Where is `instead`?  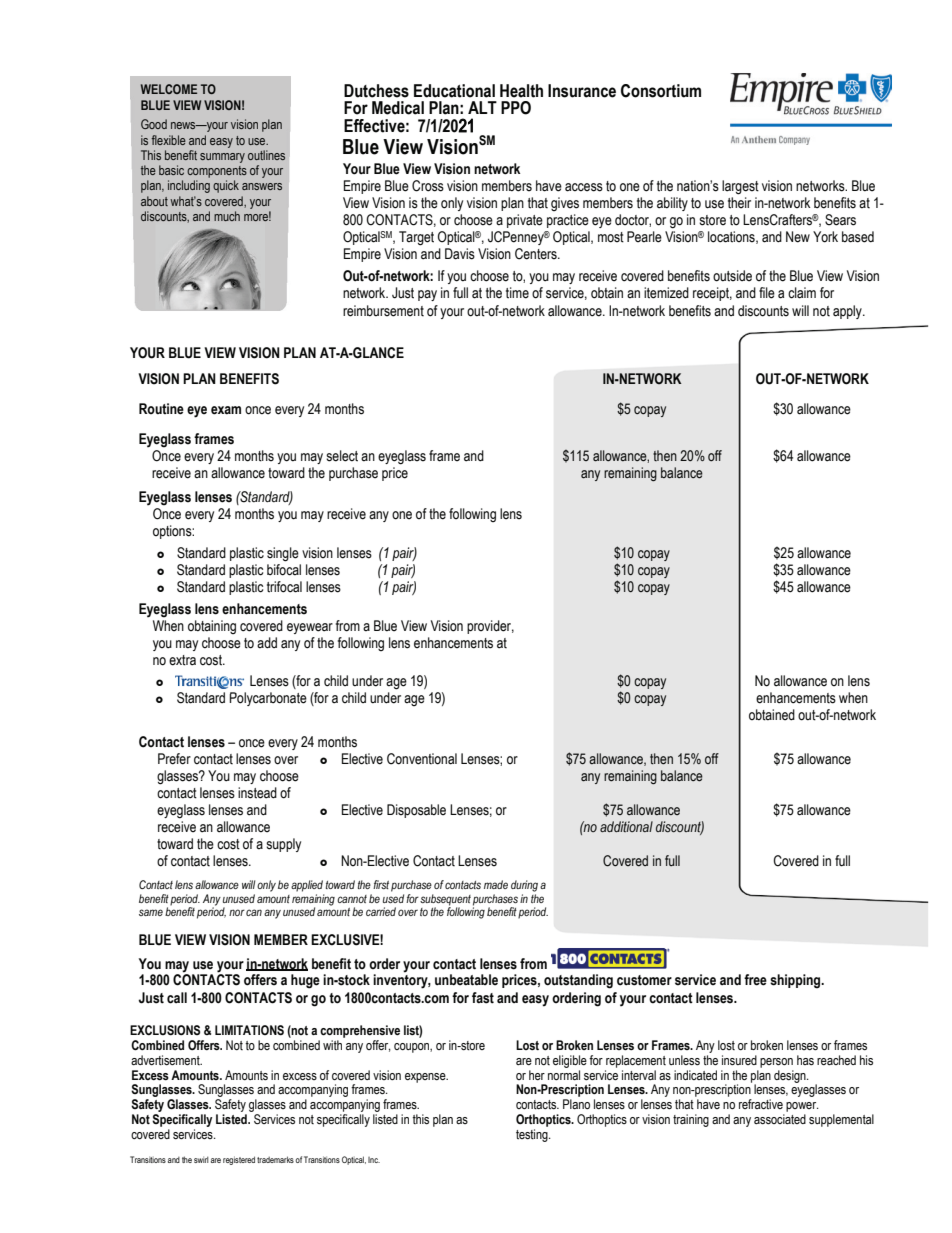 instead is located at coordinates (257, 793).
